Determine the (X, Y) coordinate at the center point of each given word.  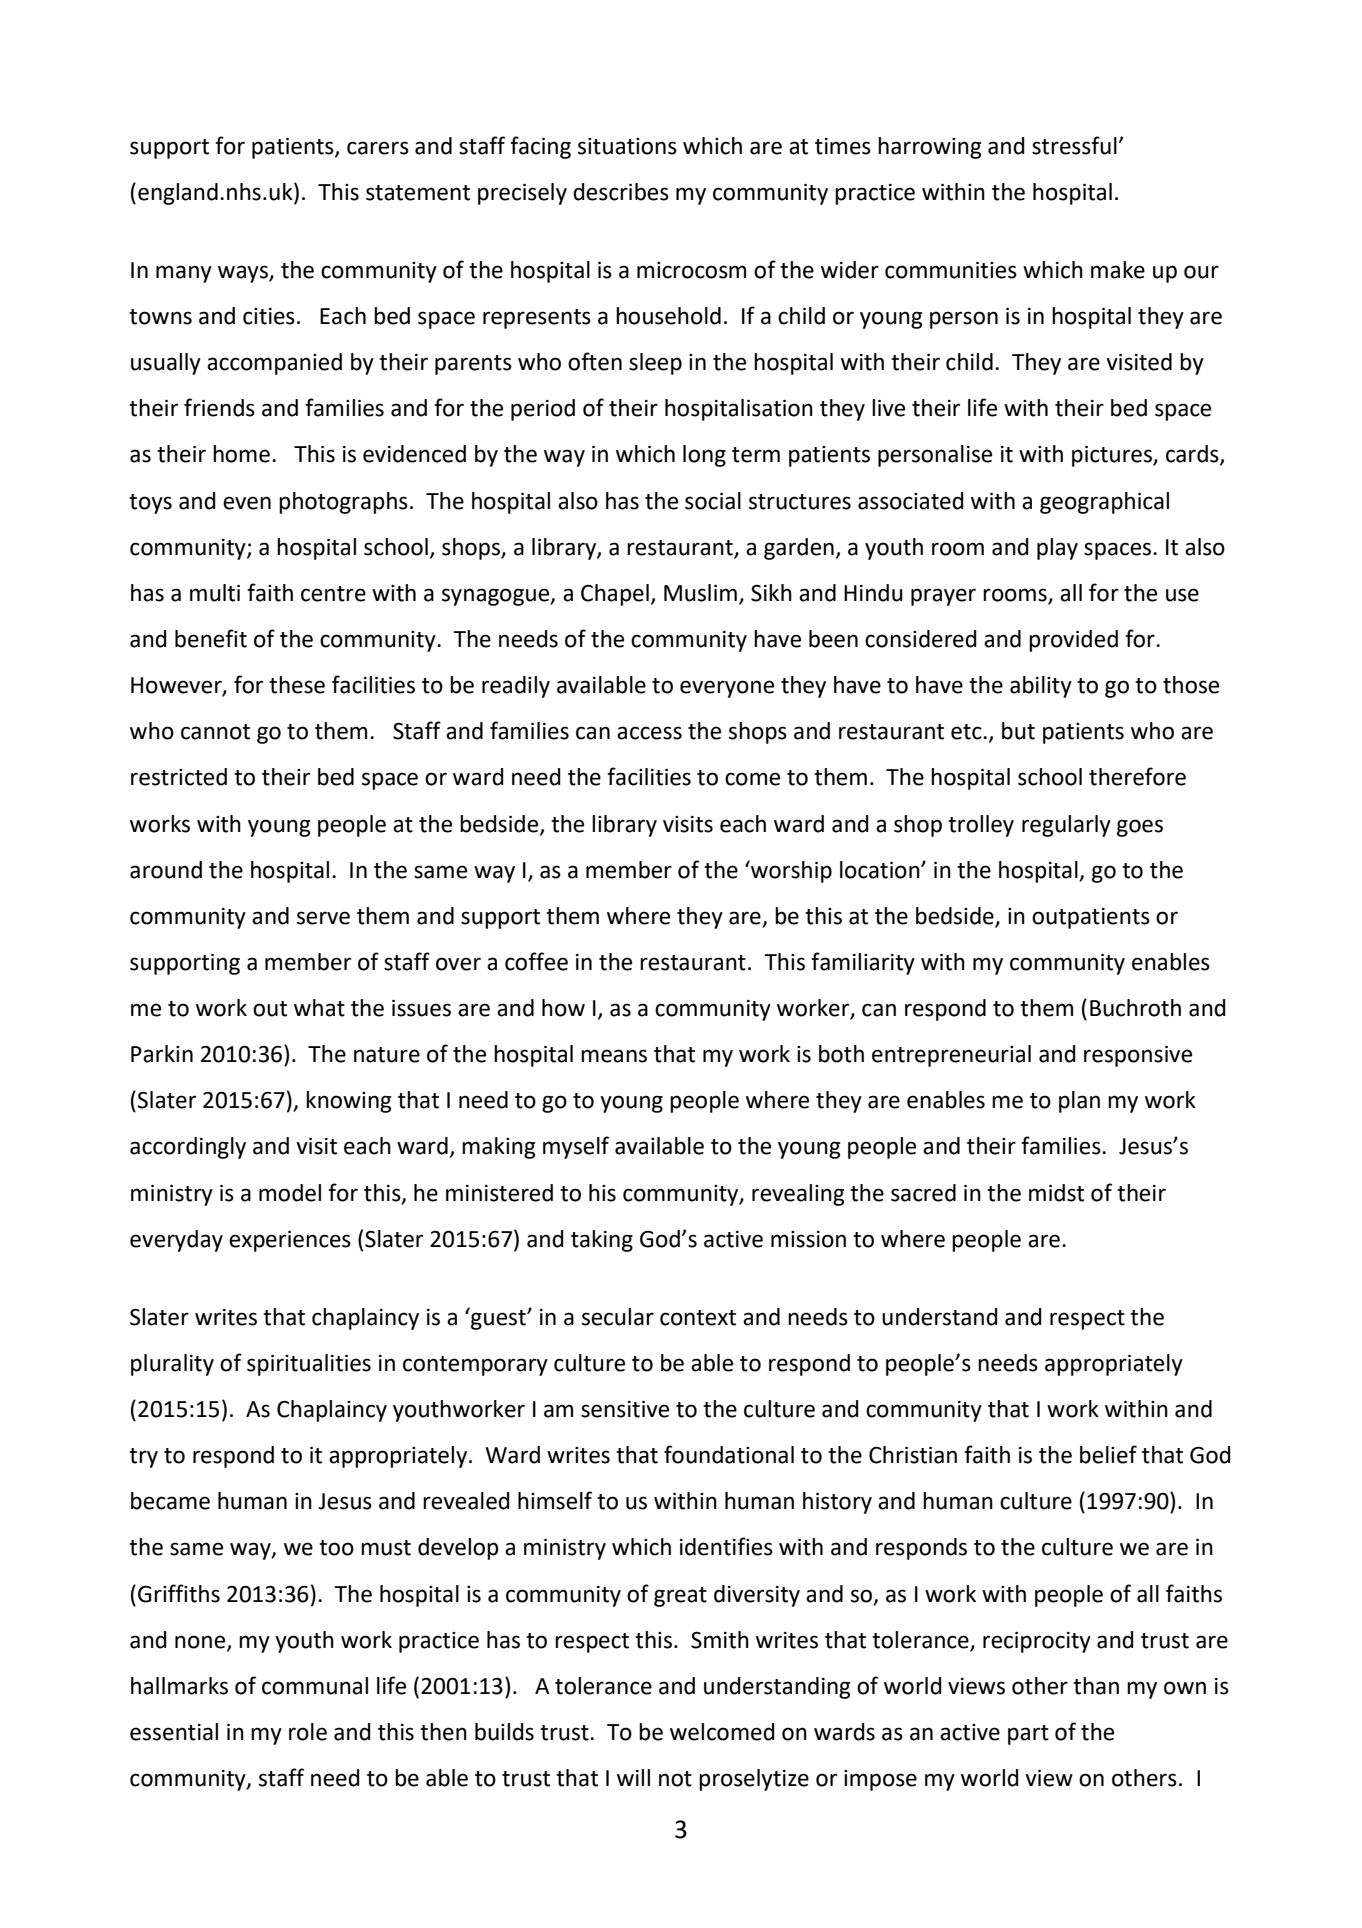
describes (621, 192)
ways (244, 274)
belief (1108, 1454)
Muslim (700, 593)
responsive (1138, 1056)
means (614, 1056)
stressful (1074, 145)
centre (333, 594)
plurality (172, 1365)
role (308, 1732)
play (1057, 549)
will (633, 1777)
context (698, 1318)
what (319, 1008)
